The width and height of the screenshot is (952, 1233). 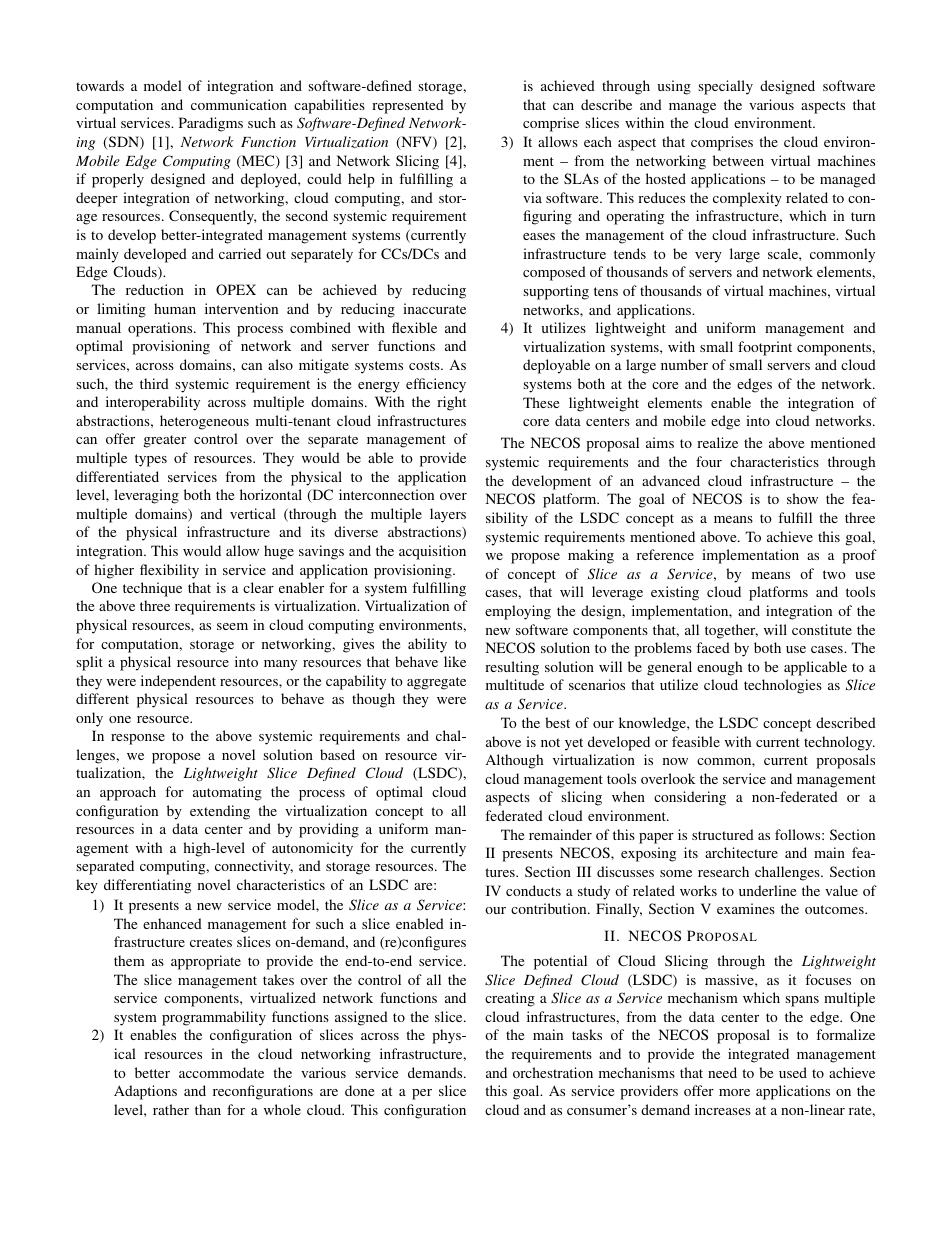 What do you see at coordinates (220, 812) in the screenshot?
I see `extending` at bounding box center [220, 812].
